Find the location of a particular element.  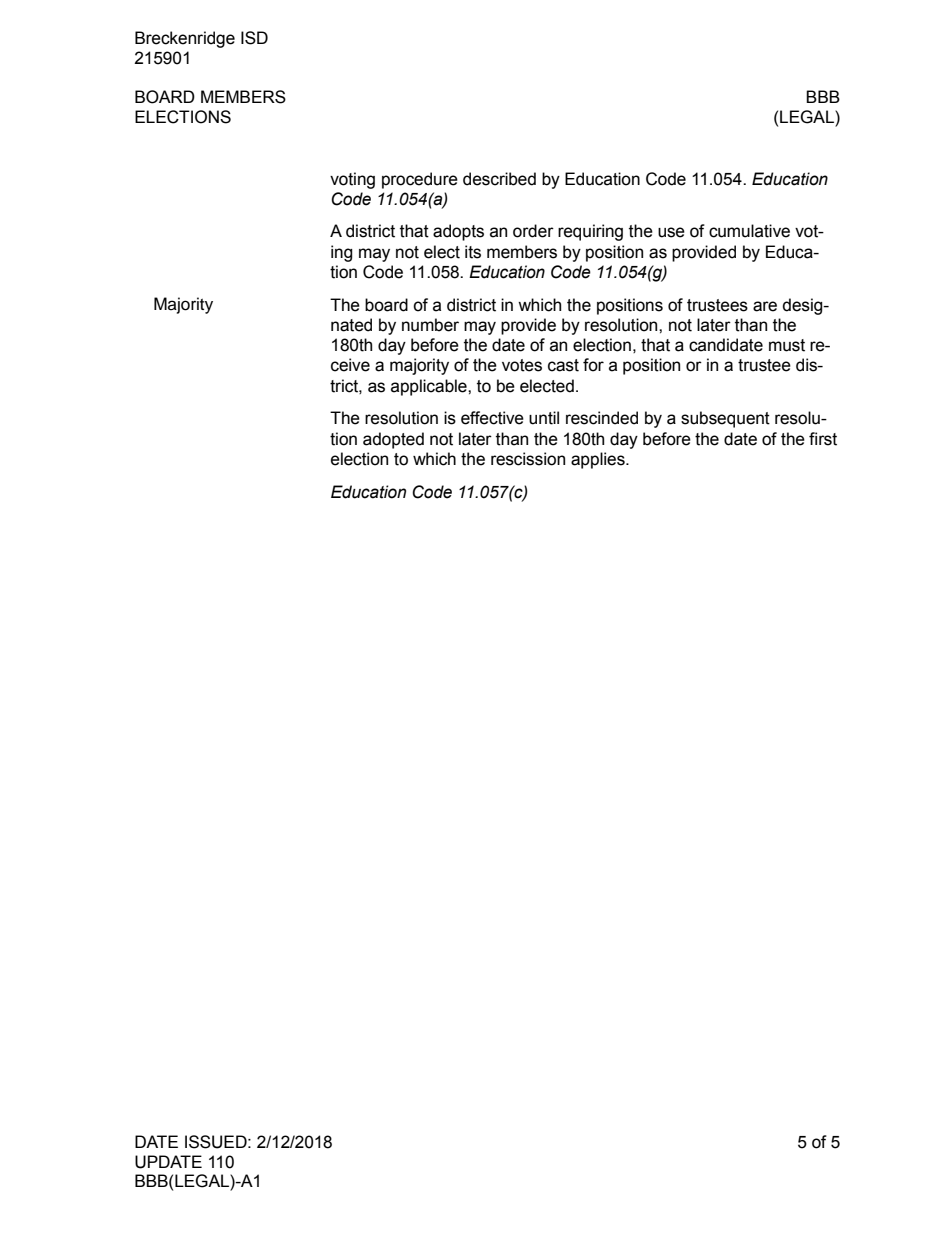

number is located at coordinates (430, 325).
